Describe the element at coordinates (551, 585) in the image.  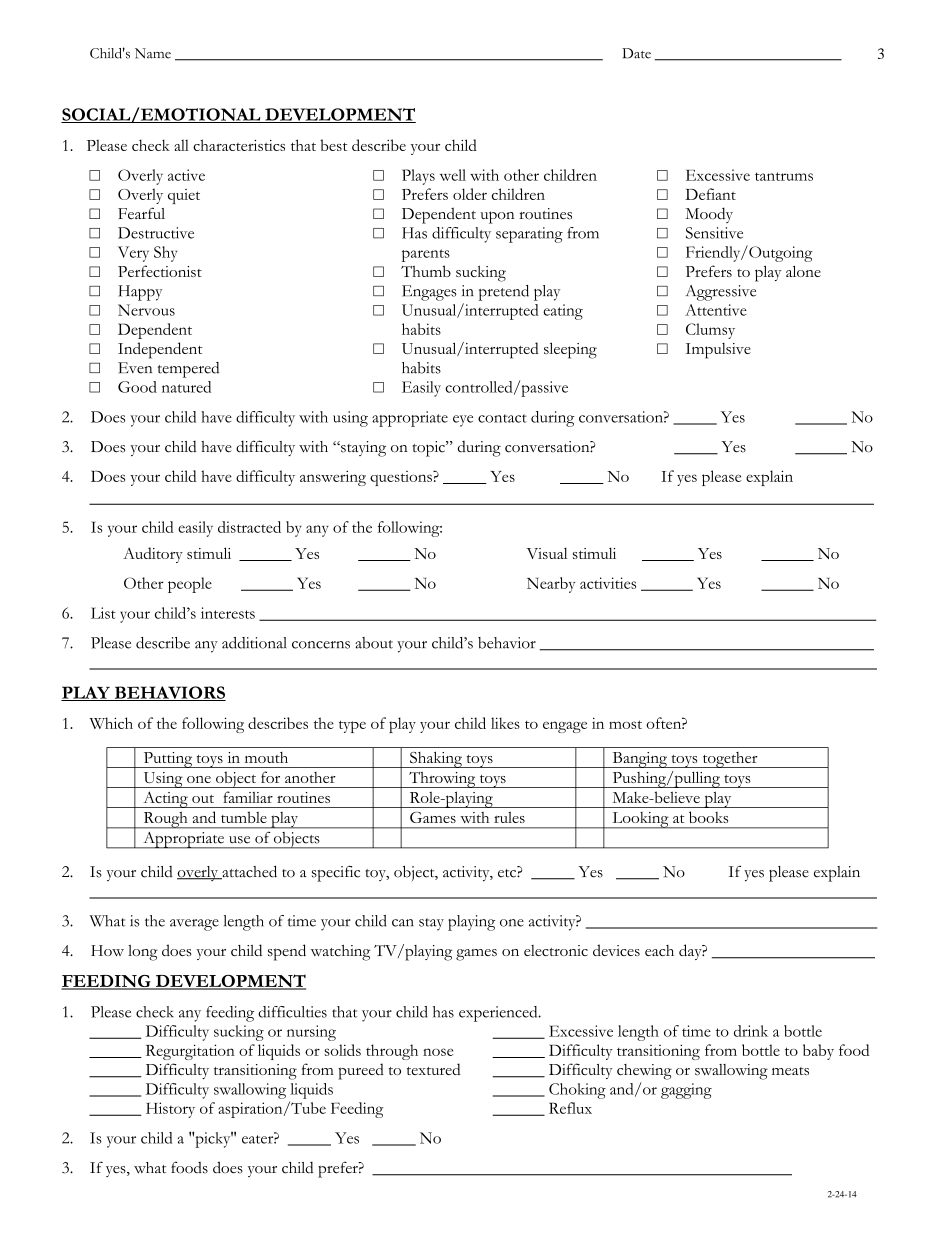
I see `Nearby` at that location.
